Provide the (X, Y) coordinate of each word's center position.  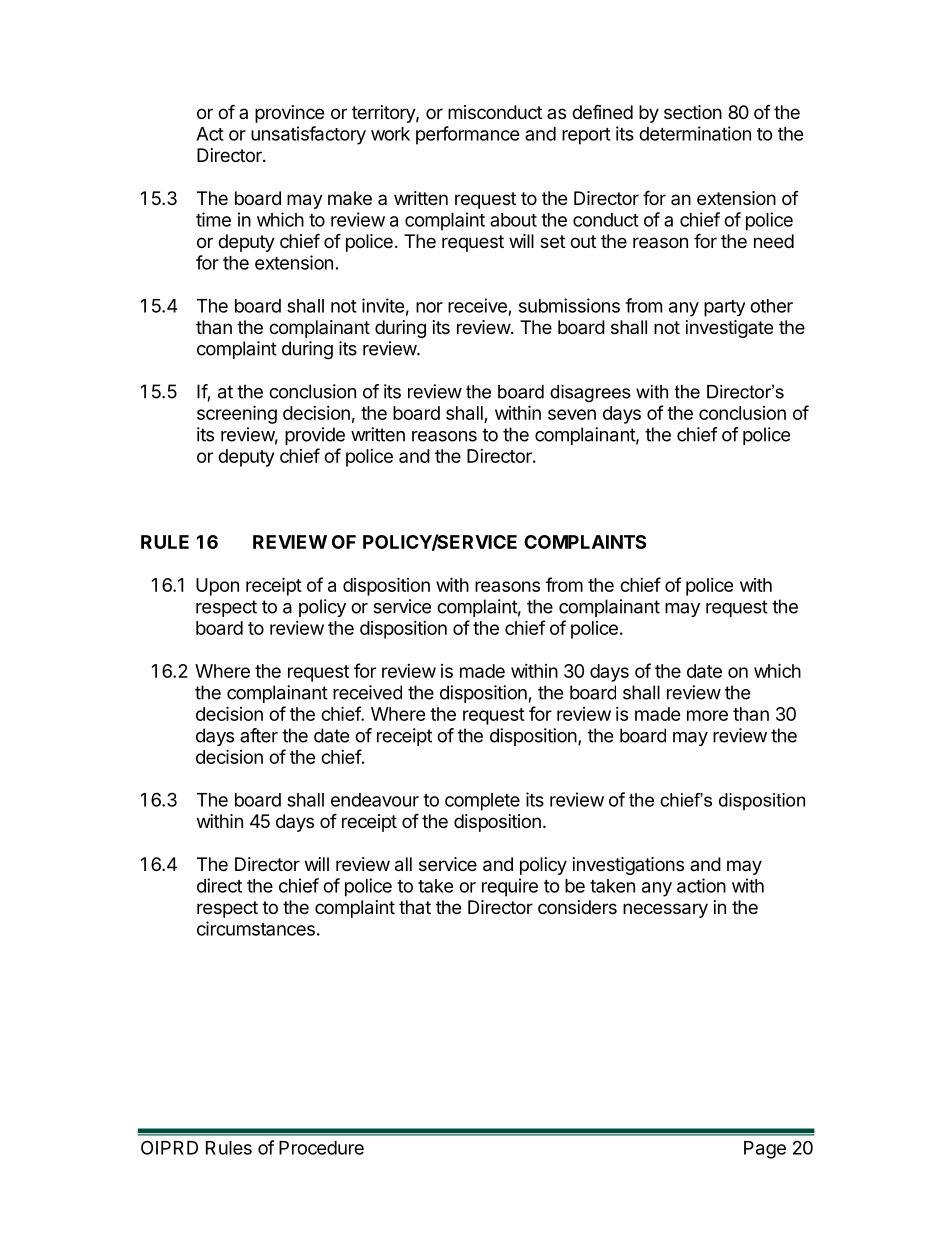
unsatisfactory (308, 135)
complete (482, 802)
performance (468, 135)
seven (572, 414)
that (415, 907)
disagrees (590, 393)
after (259, 735)
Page (765, 1150)
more (707, 715)
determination (695, 133)
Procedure (321, 1148)
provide (315, 436)
